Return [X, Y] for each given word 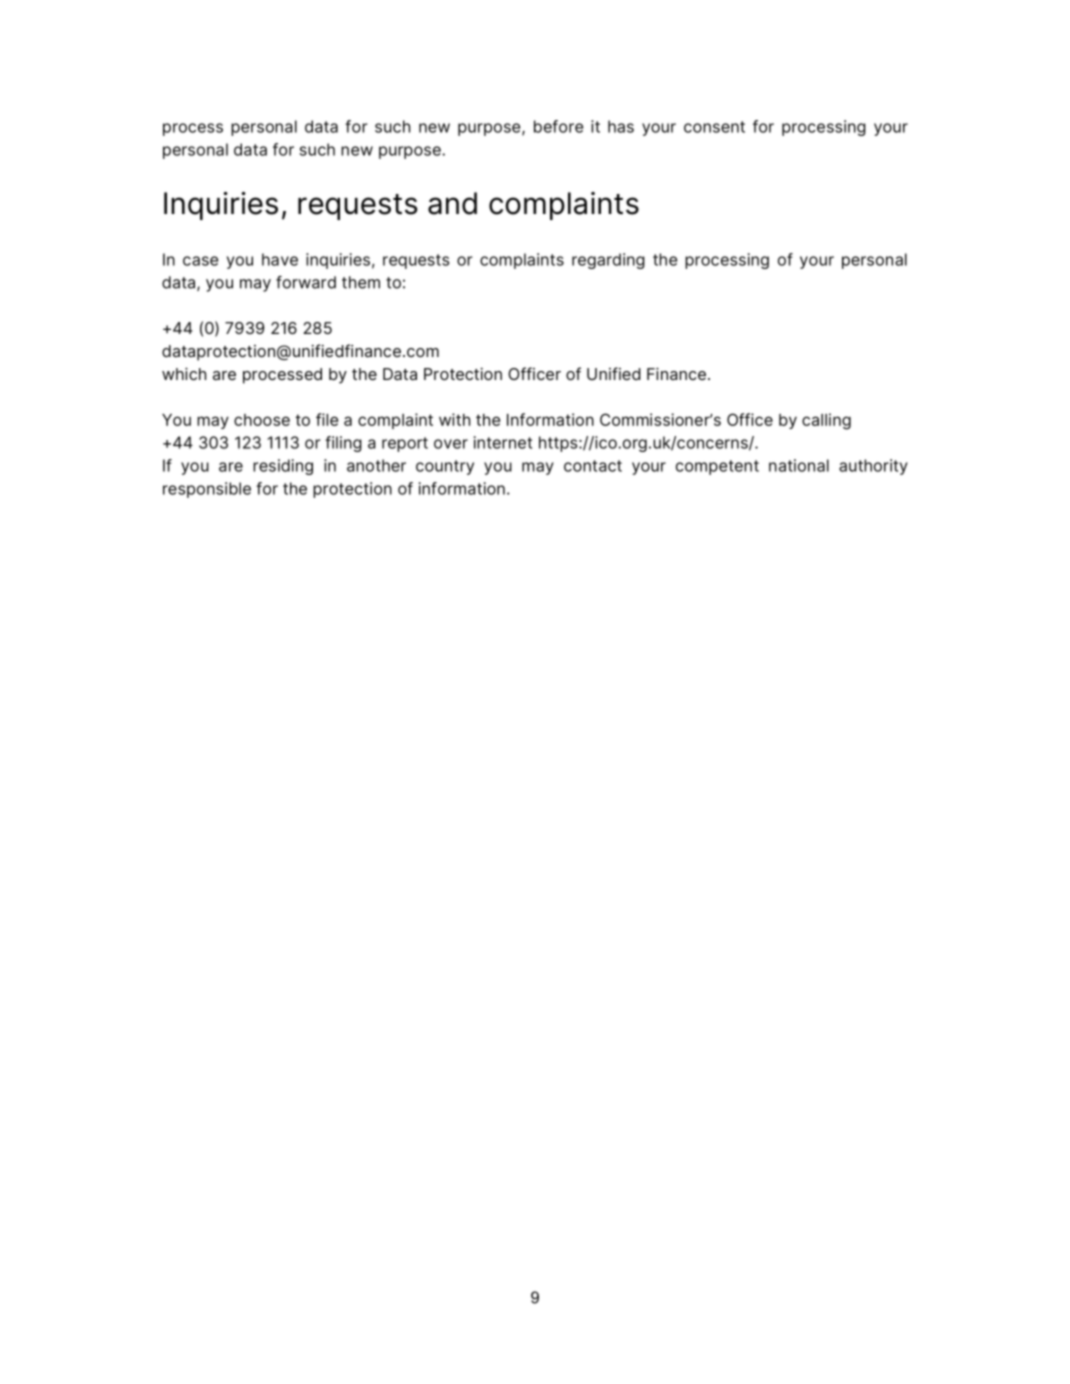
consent [714, 127]
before [558, 126]
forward [306, 282]
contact [593, 466]
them [361, 282]
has [621, 126]
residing [283, 467]
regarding [608, 261]
